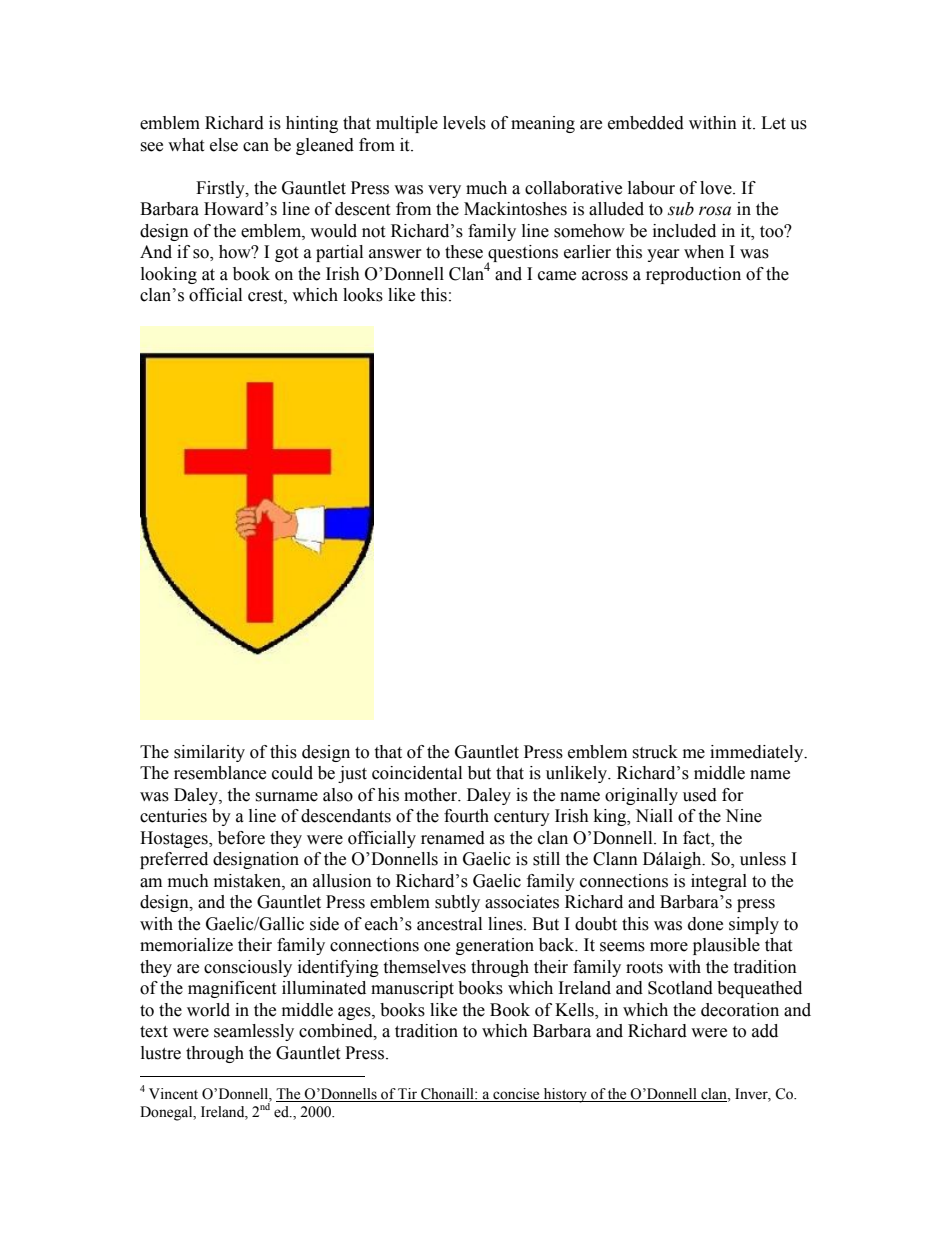 Image resolution: width=952 pixels, height=1233 pixels. What do you see at coordinates (254, 1032) in the document?
I see `seamlessly` at bounding box center [254, 1032].
